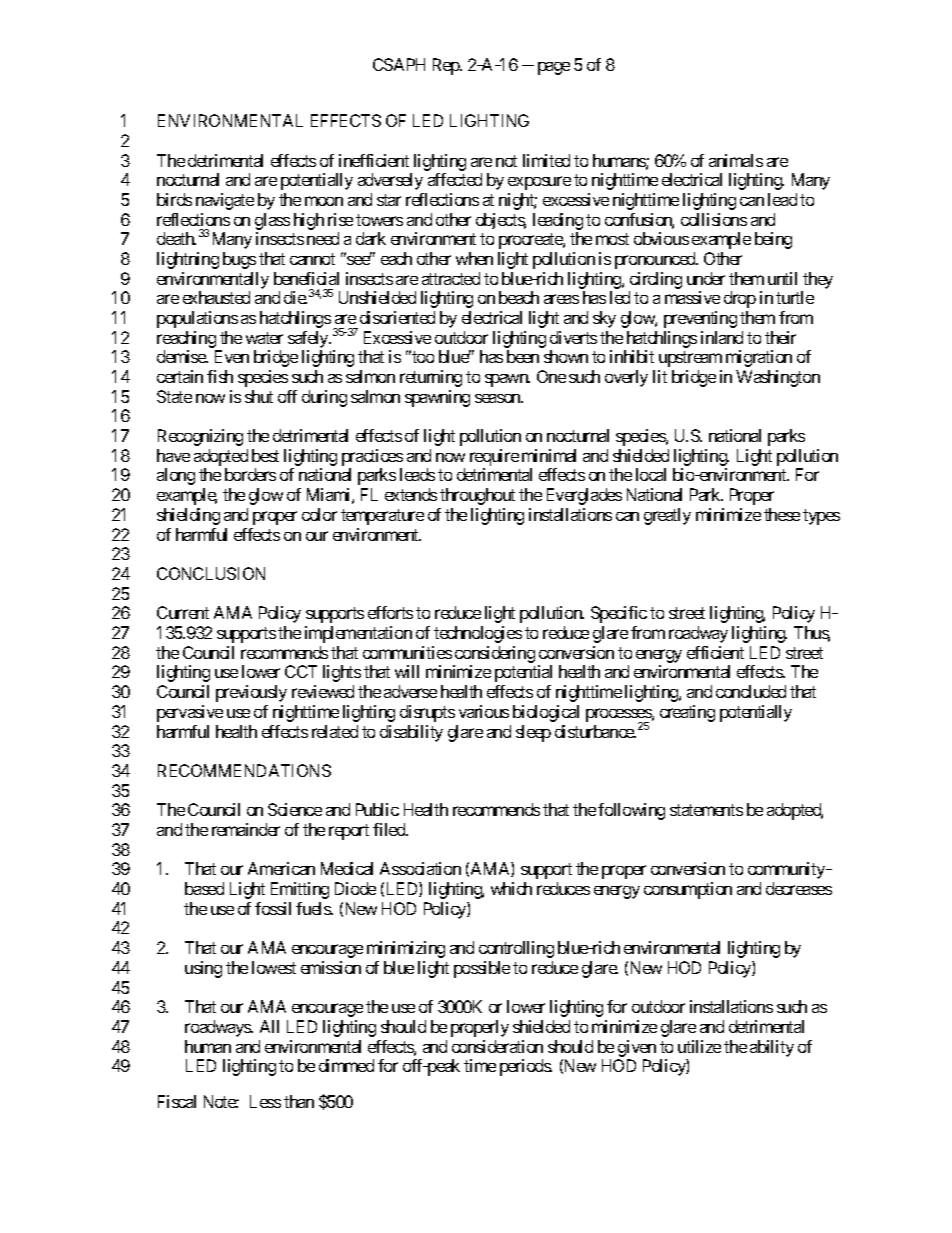  I want to click on water, so click(264, 338).
